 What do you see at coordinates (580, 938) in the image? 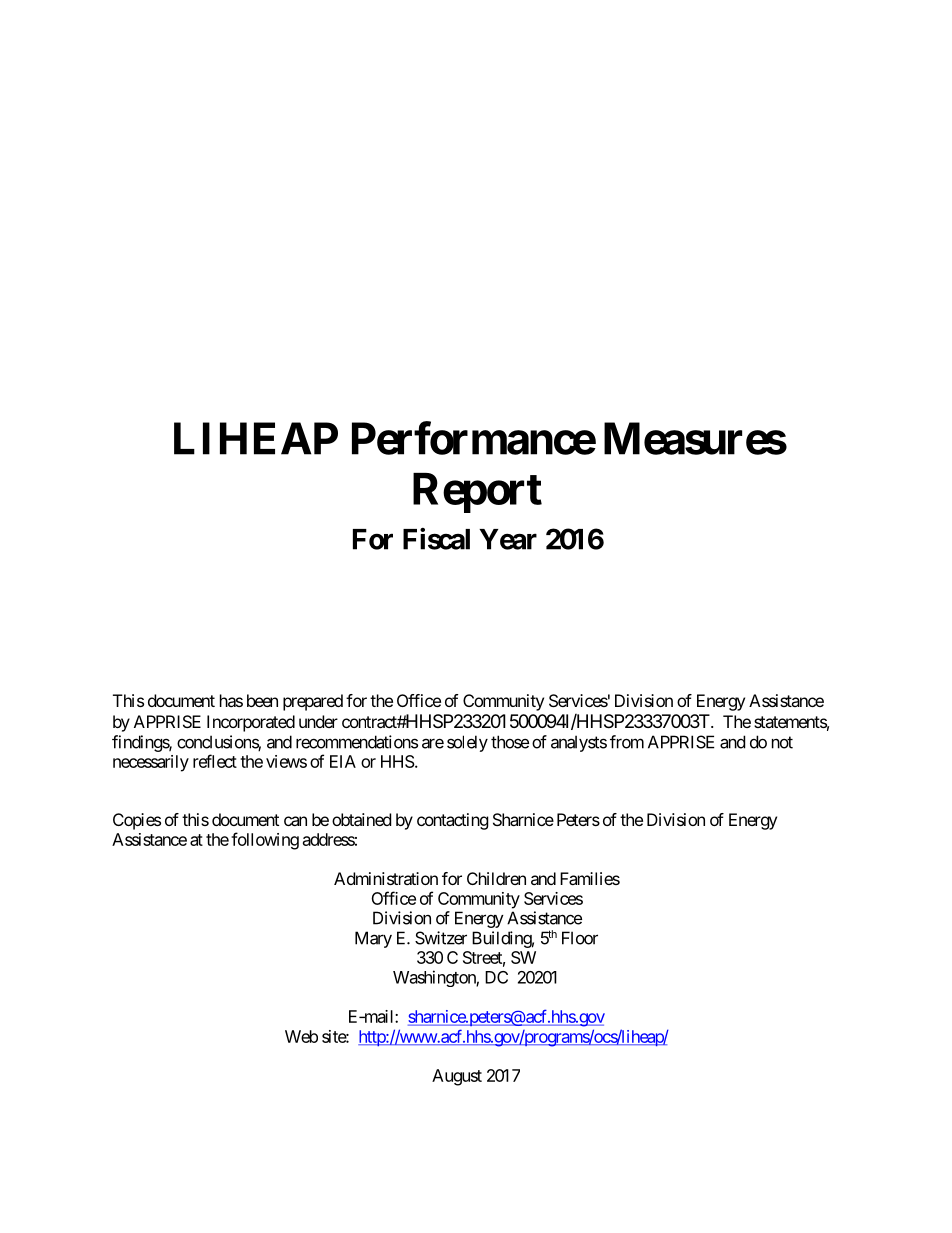
I see `Floor` at bounding box center [580, 938].
